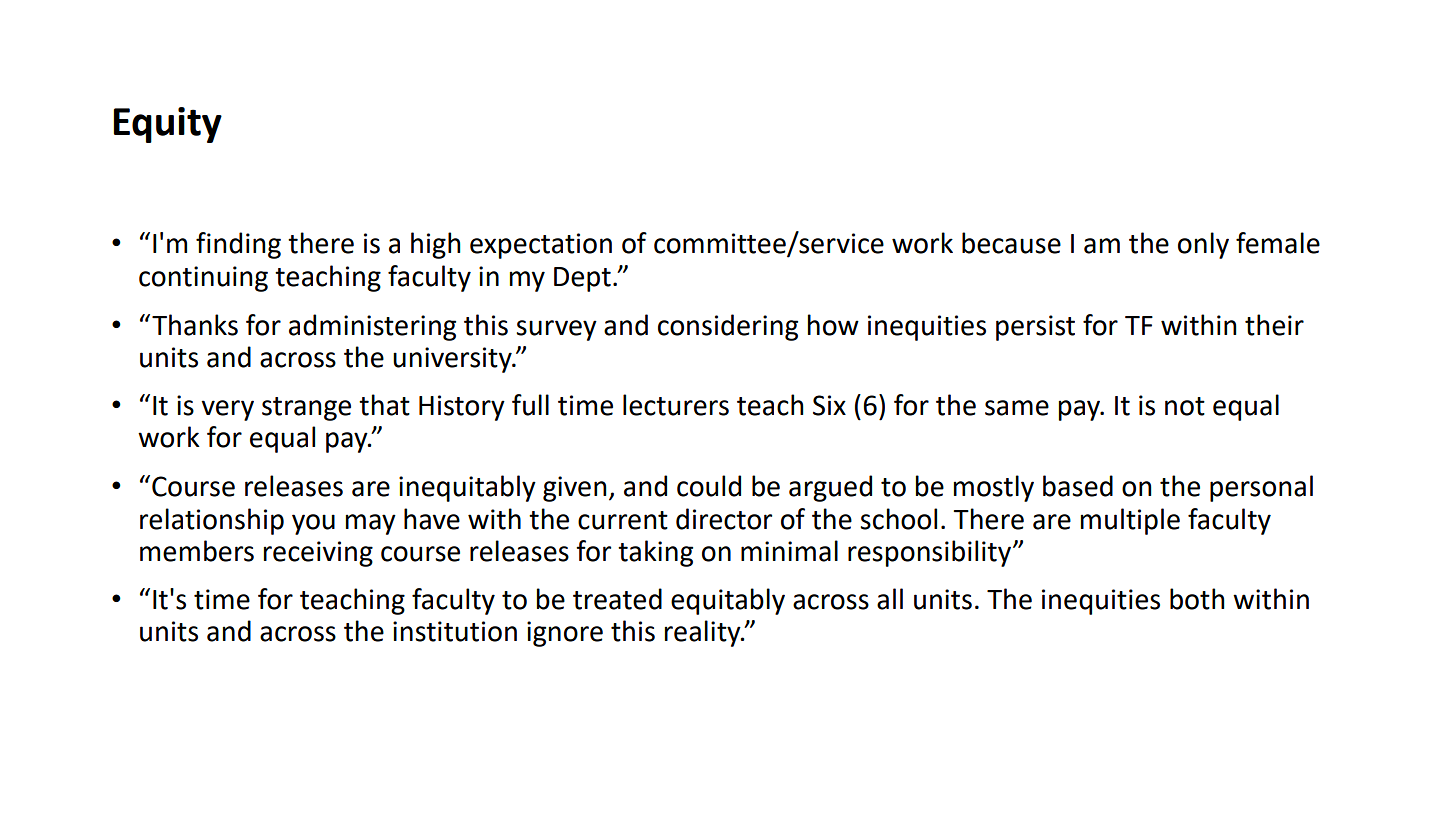 Image resolution: width=1456 pixels, height=819 pixels. What do you see at coordinates (541, 246) in the screenshot?
I see `expectation` at bounding box center [541, 246].
